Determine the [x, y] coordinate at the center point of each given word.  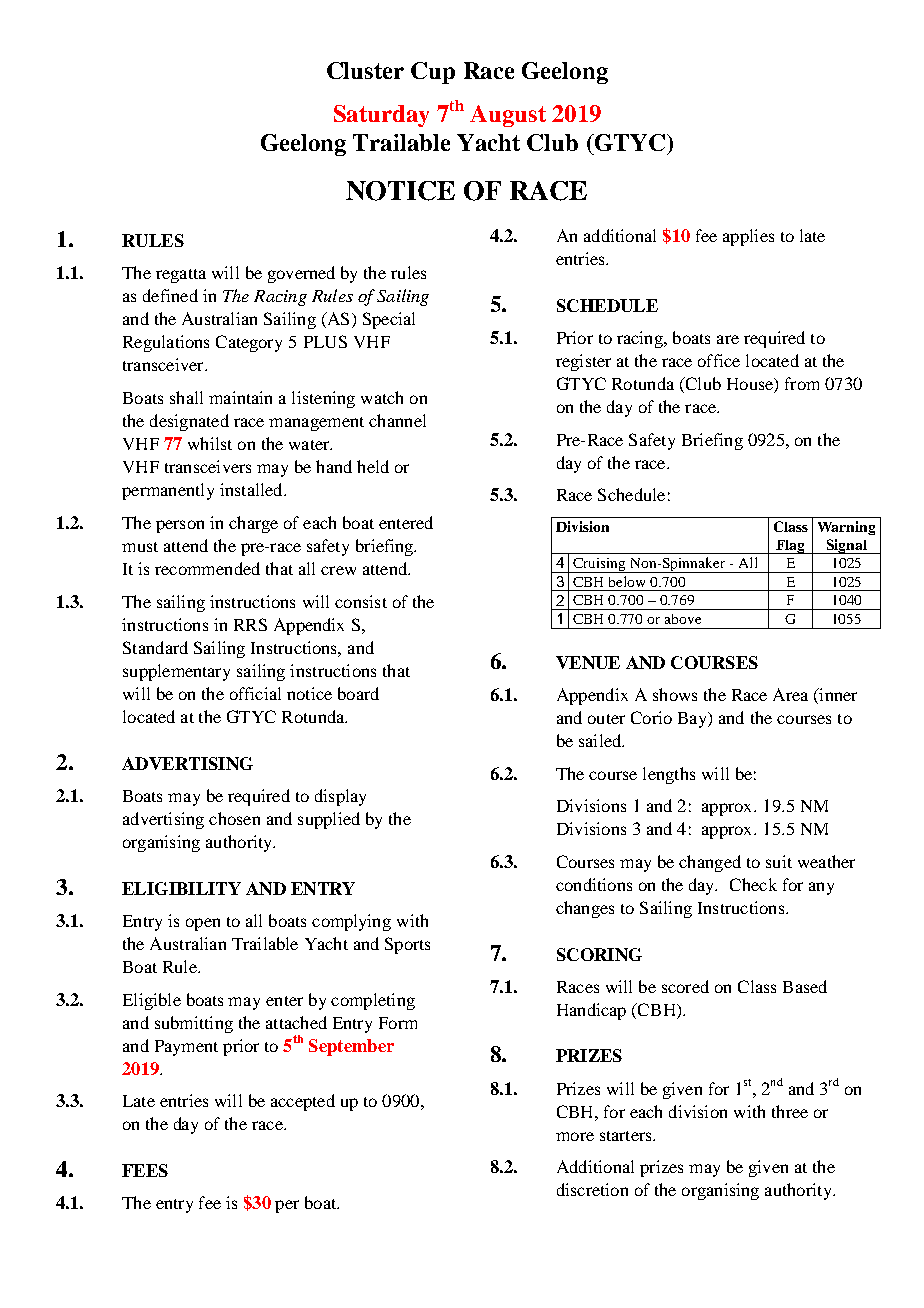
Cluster [365, 70]
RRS [250, 624]
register [583, 362]
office [719, 360]
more [575, 1136]
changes [585, 909]
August [508, 116]
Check [753, 884]
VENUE [588, 662]
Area [790, 694]
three [790, 1111]
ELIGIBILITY [181, 888]
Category [249, 343]
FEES [145, 1170]
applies [748, 237]
